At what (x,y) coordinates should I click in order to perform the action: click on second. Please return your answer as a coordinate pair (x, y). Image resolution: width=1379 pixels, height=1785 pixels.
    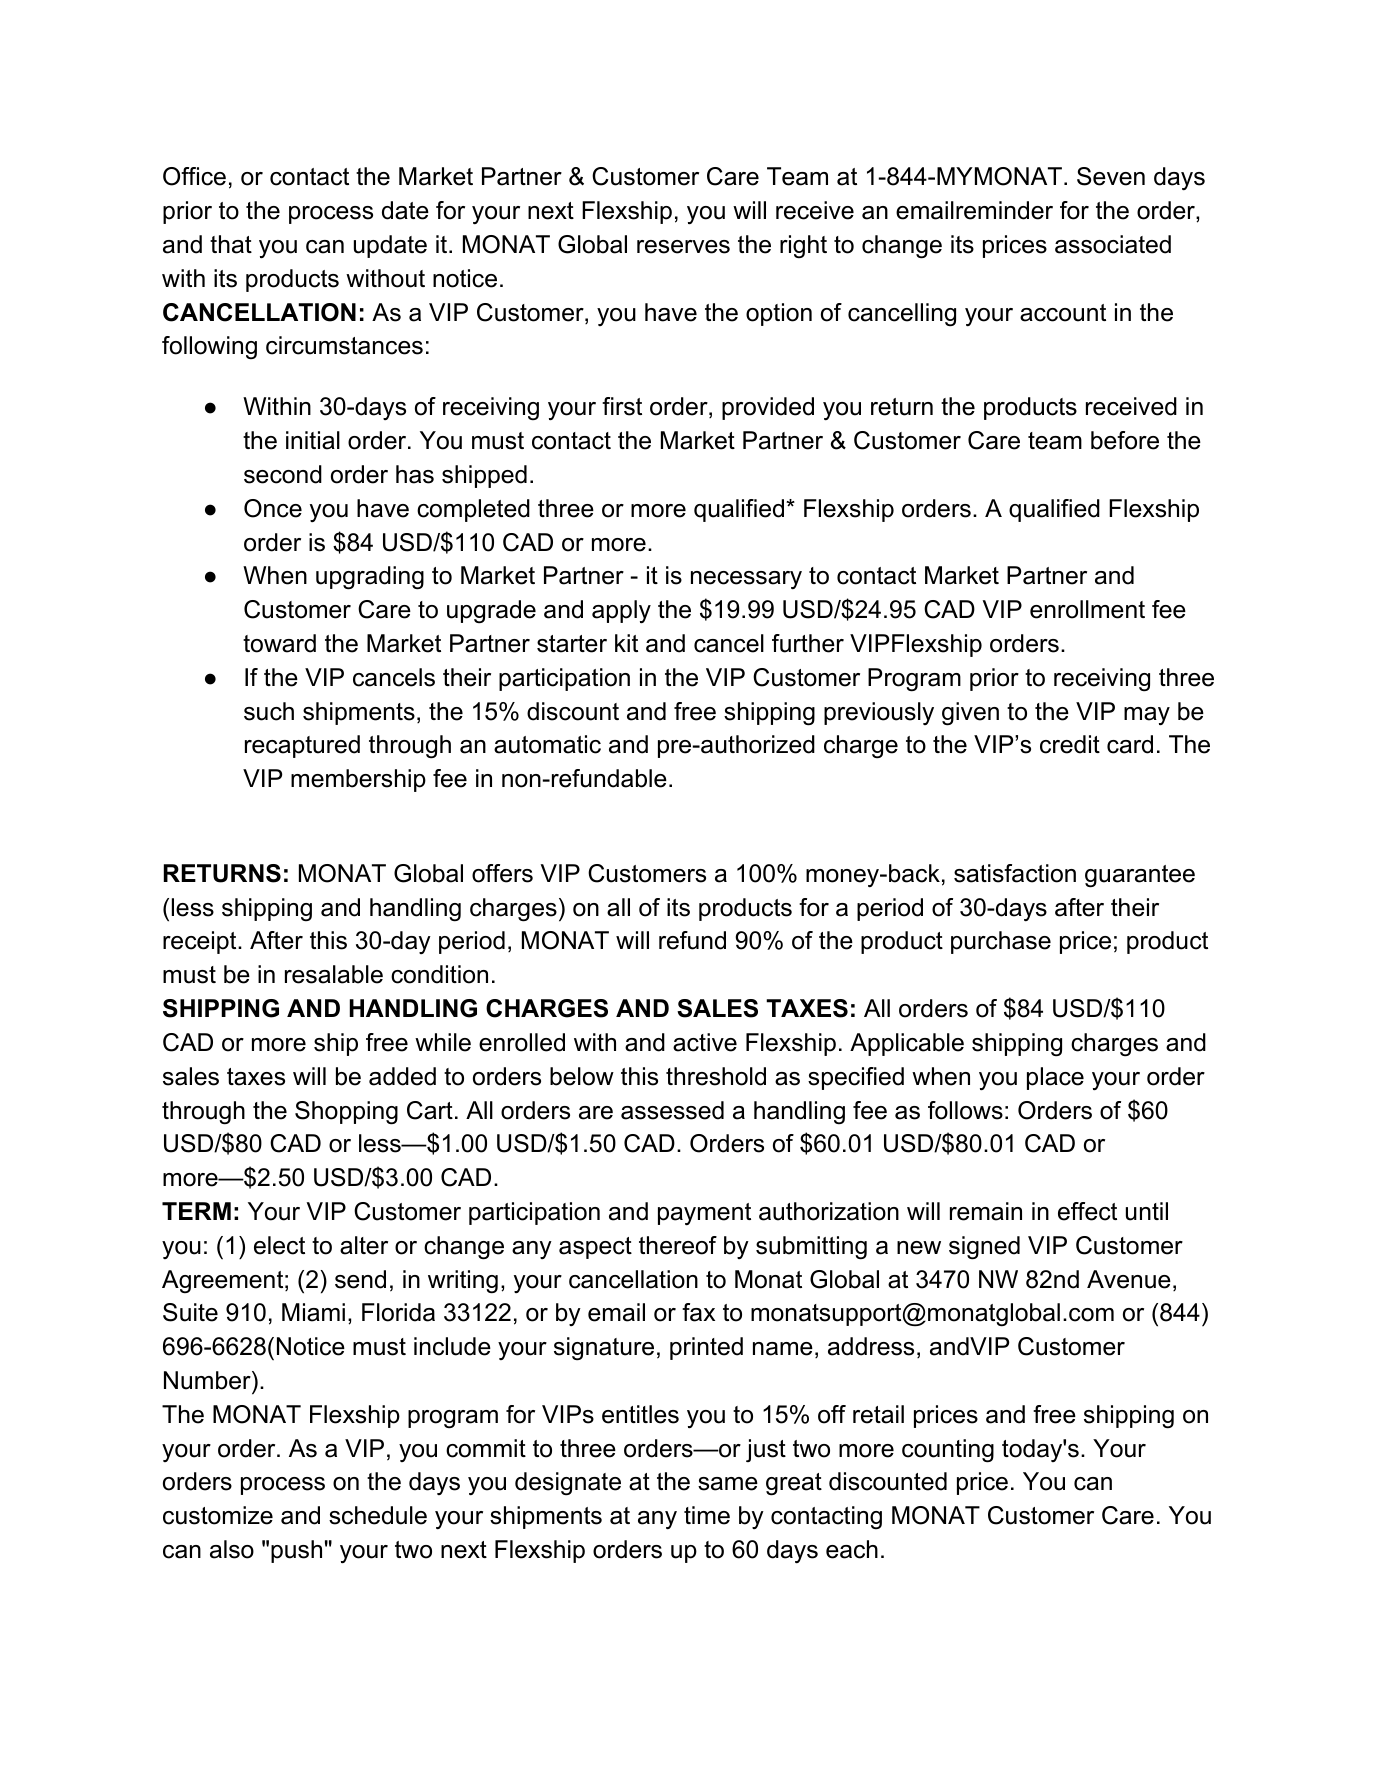
    Looking at the image, I should click on (283, 474).
